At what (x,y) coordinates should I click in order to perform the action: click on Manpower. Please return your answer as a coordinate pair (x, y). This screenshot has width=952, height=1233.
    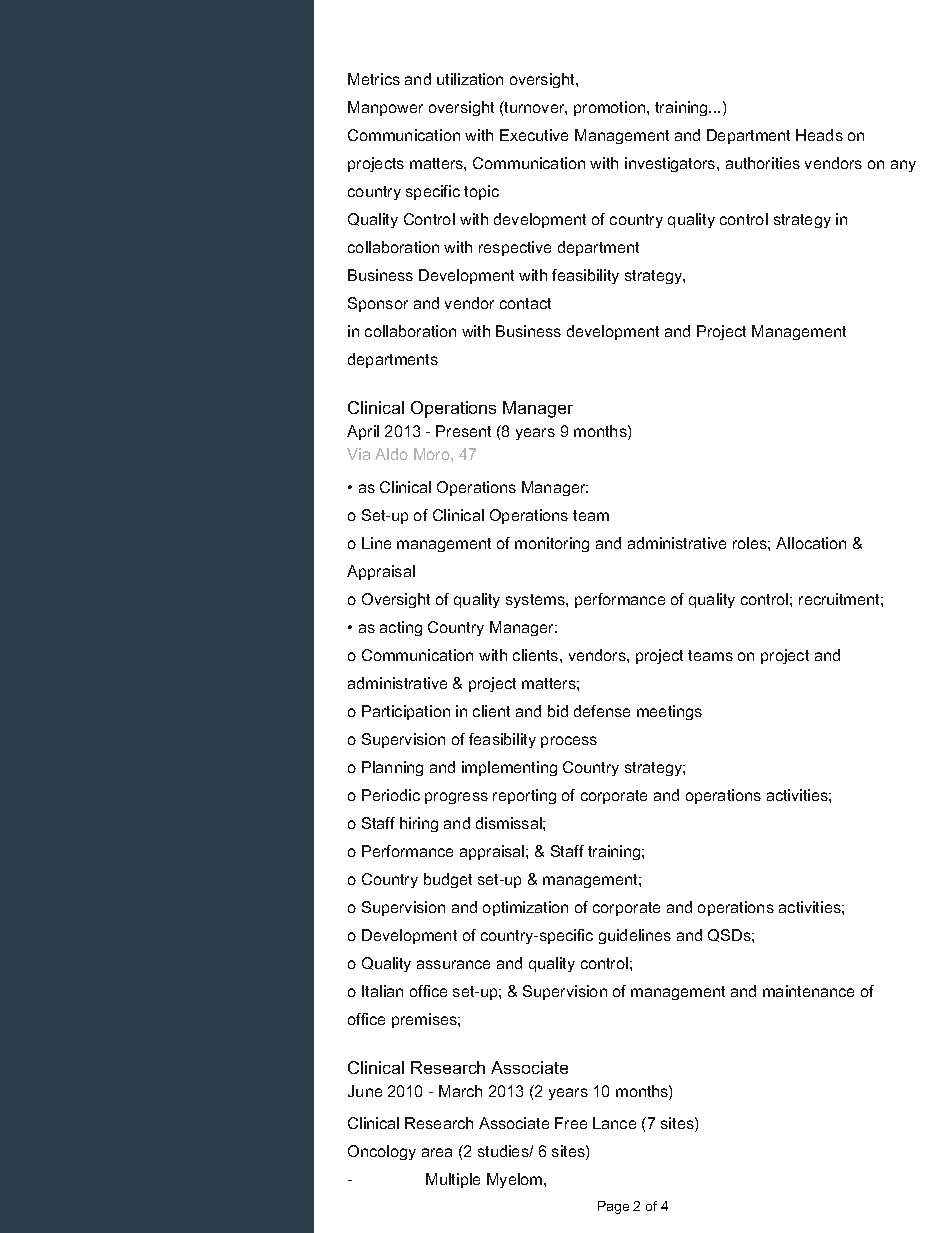
    Looking at the image, I should click on (385, 108).
